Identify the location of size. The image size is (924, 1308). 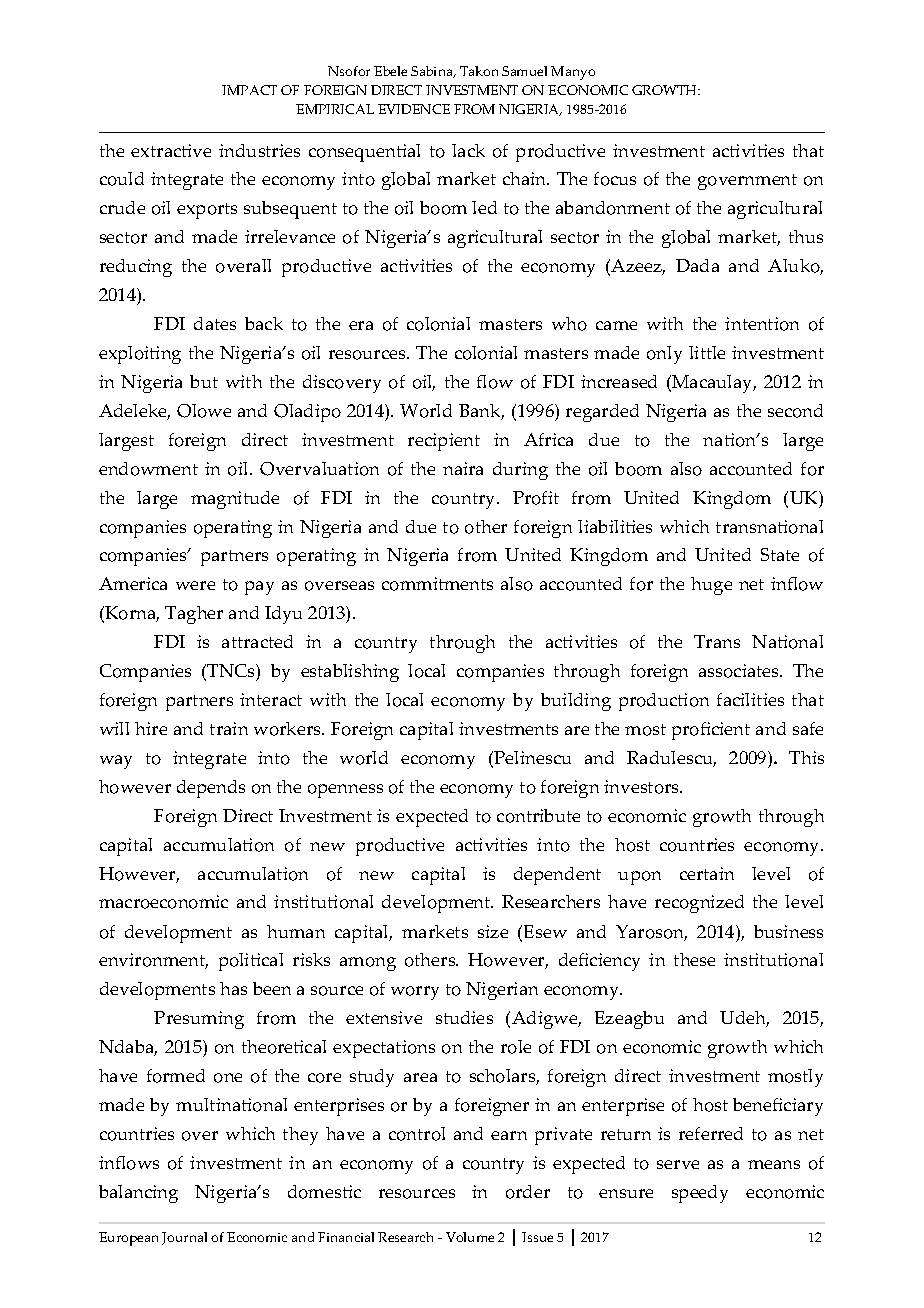
(493, 931).
